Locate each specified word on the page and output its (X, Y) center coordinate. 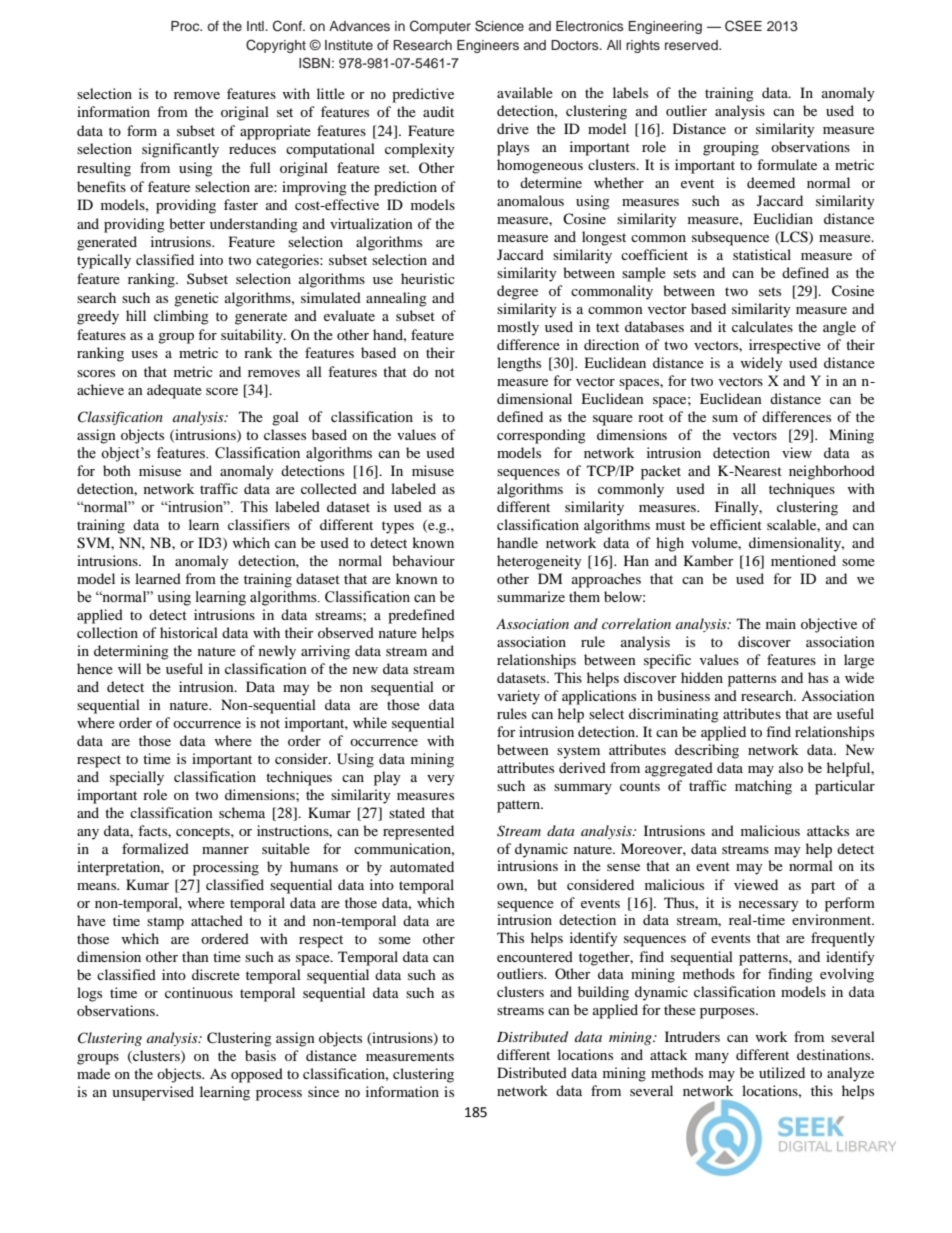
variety (518, 697)
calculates (762, 326)
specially (137, 778)
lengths (519, 364)
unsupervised (153, 1093)
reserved (692, 45)
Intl (256, 26)
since (323, 1091)
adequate (174, 391)
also (791, 767)
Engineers (488, 46)
